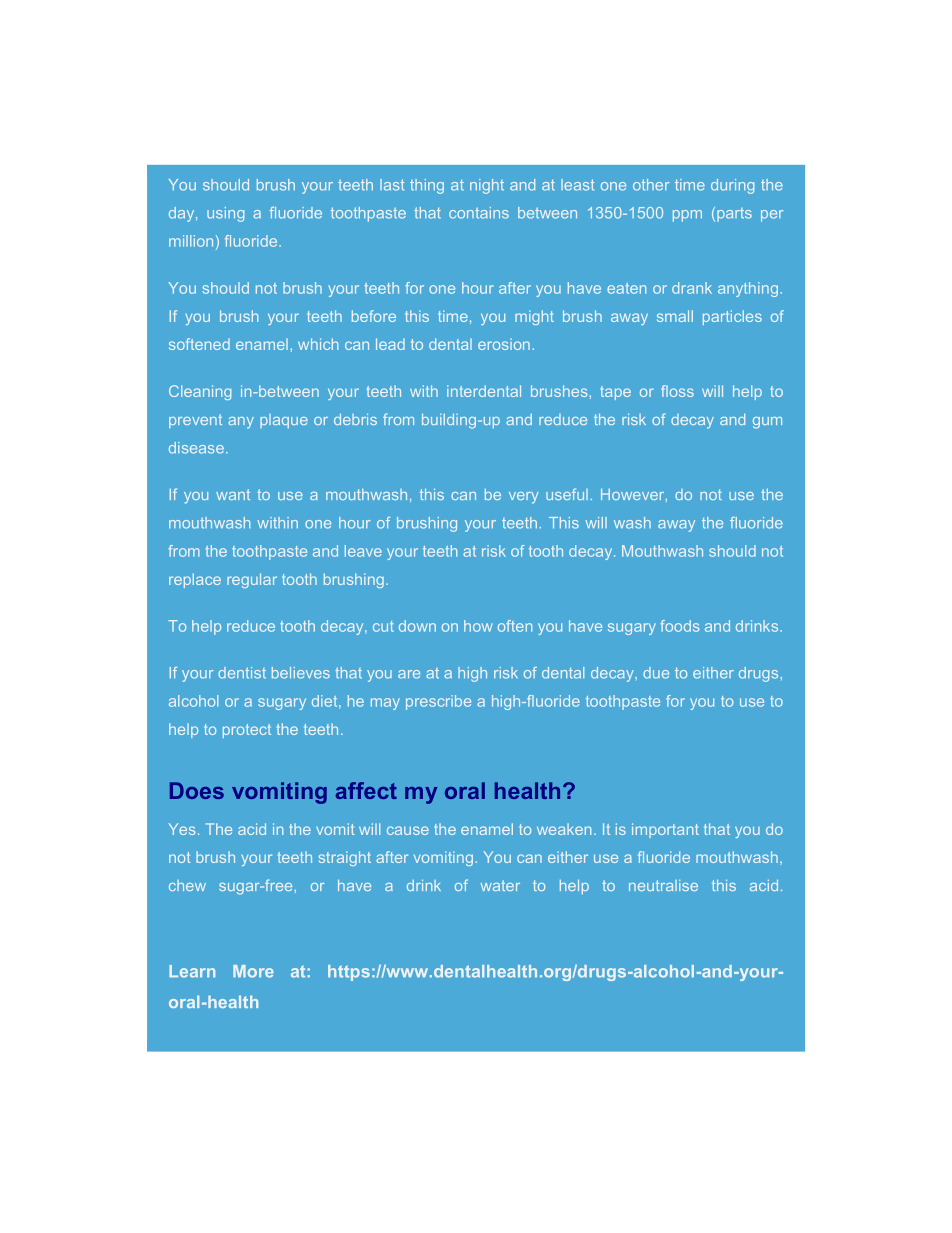 This image has width=952, height=1233. What do you see at coordinates (252, 580) in the image?
I see `regular` at bounding box center [252, 580].
